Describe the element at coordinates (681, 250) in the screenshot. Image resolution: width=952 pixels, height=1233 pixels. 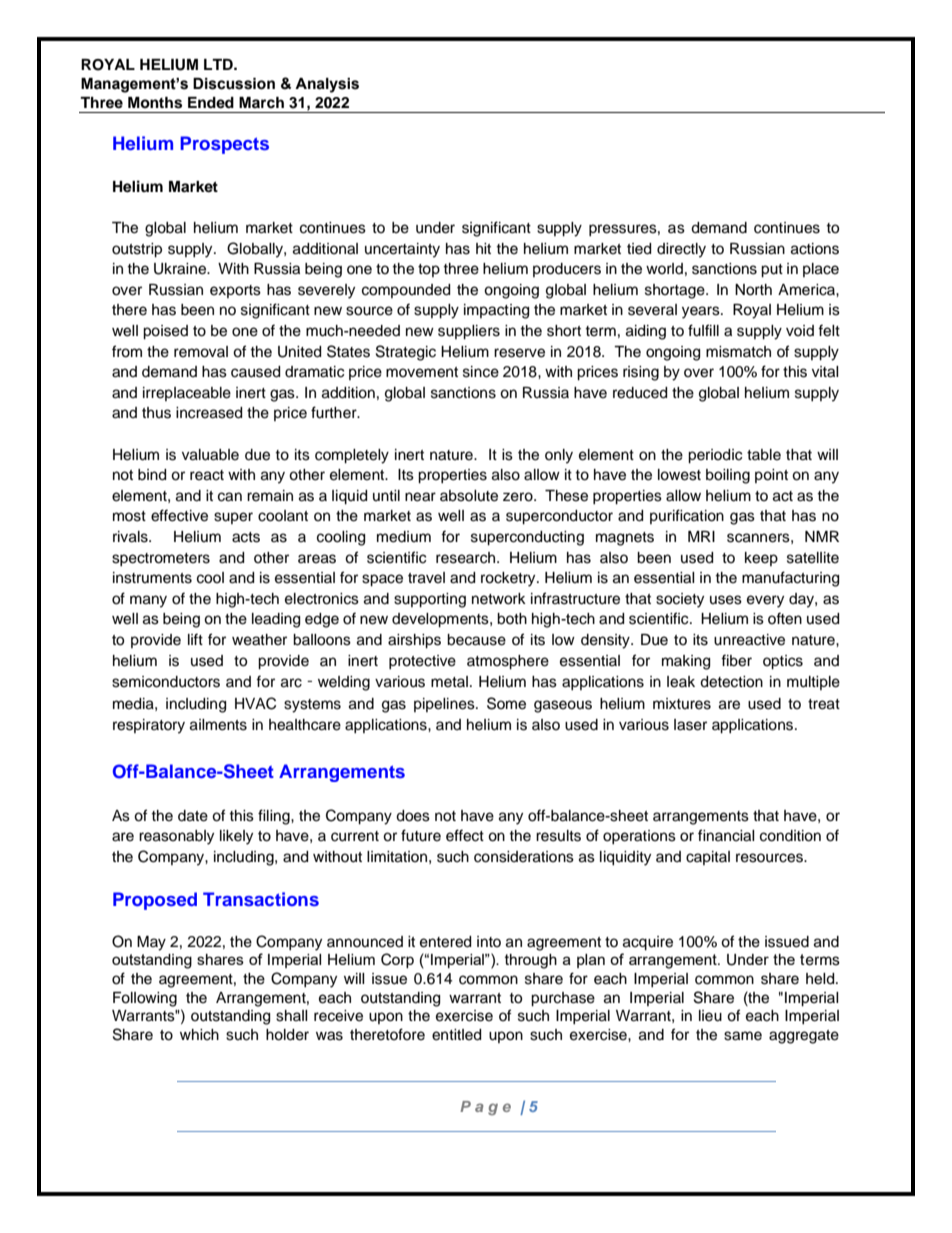
I see `directly` at that location.
